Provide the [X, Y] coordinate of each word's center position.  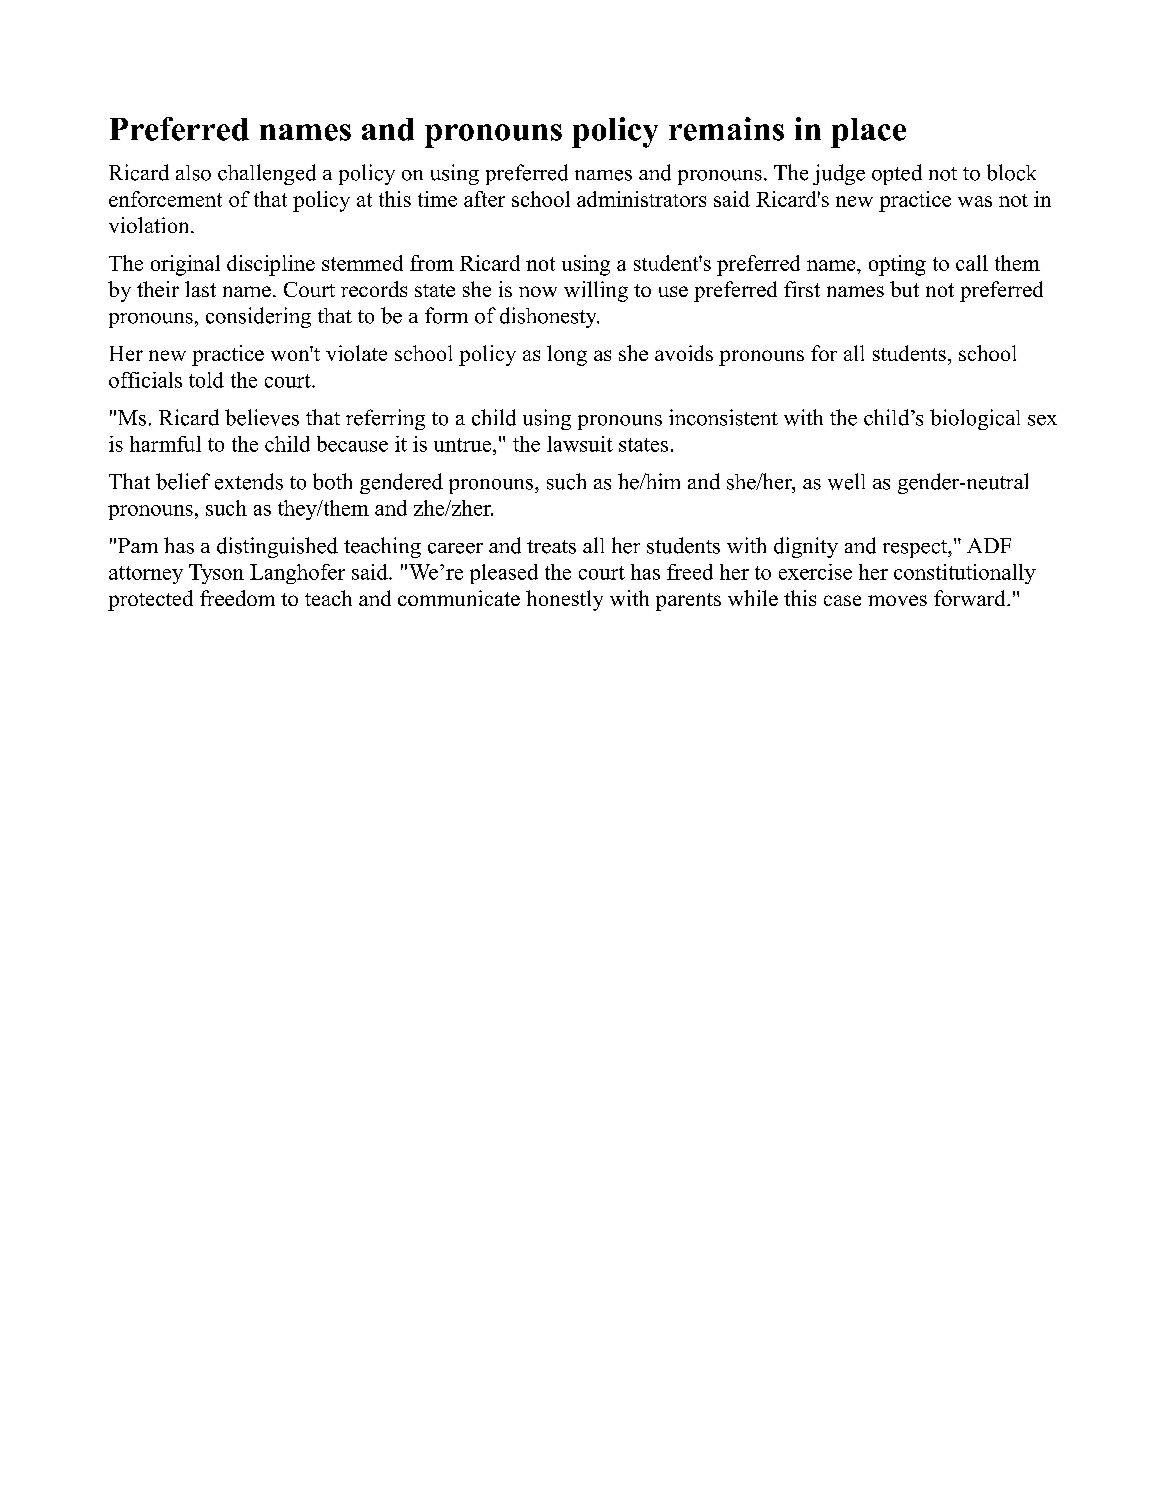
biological [975, 419]
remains [726, 129]
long [567, 355]
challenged [267, 174]
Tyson [216, 574]
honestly [564, 600]
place [868, 133]
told [206, 380]
